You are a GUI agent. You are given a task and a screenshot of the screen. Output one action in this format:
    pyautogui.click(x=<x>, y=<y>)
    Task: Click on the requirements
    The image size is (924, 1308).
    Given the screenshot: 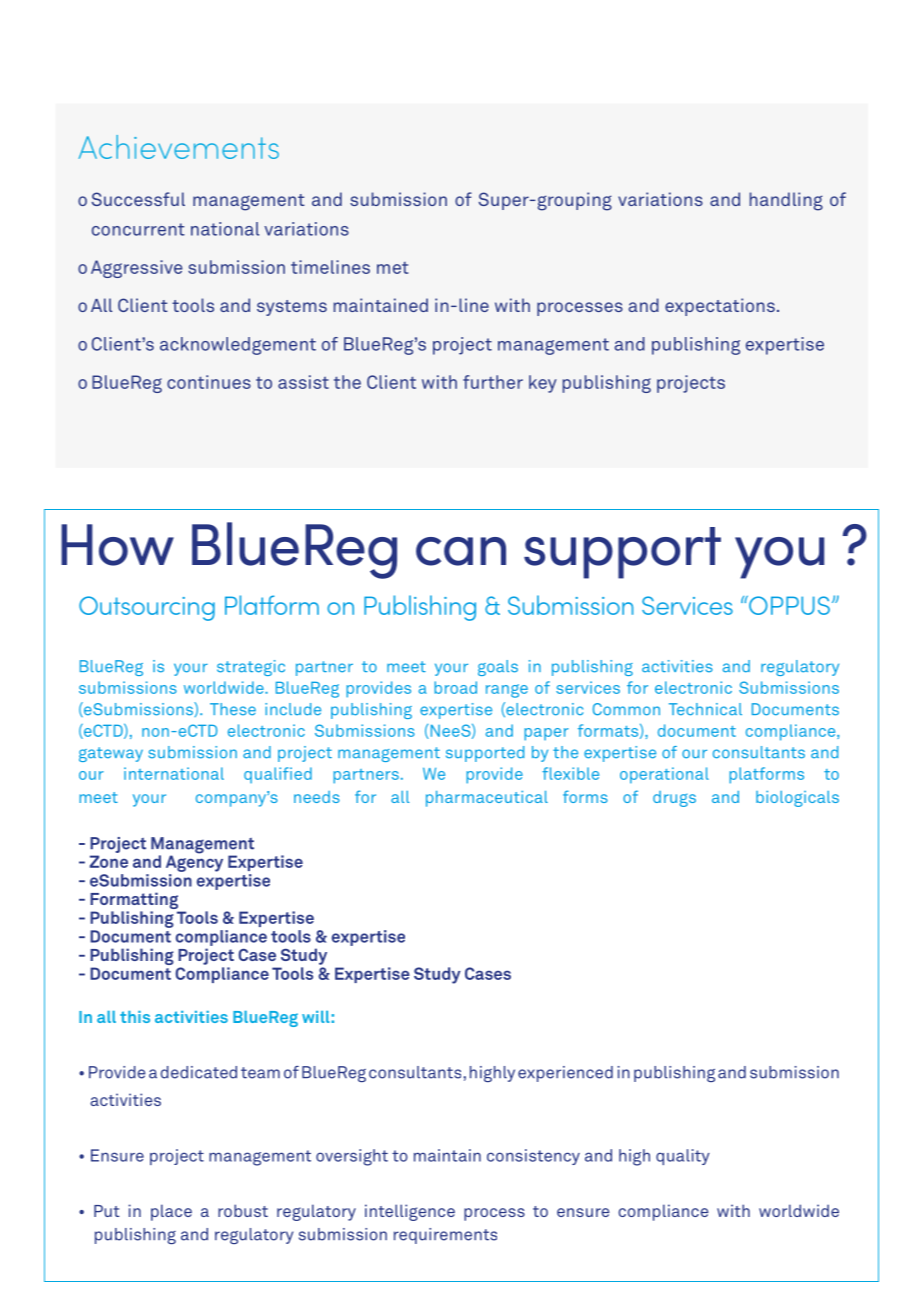 What is the action you would take?
    pyautogui.click(x=445, y=1236)
